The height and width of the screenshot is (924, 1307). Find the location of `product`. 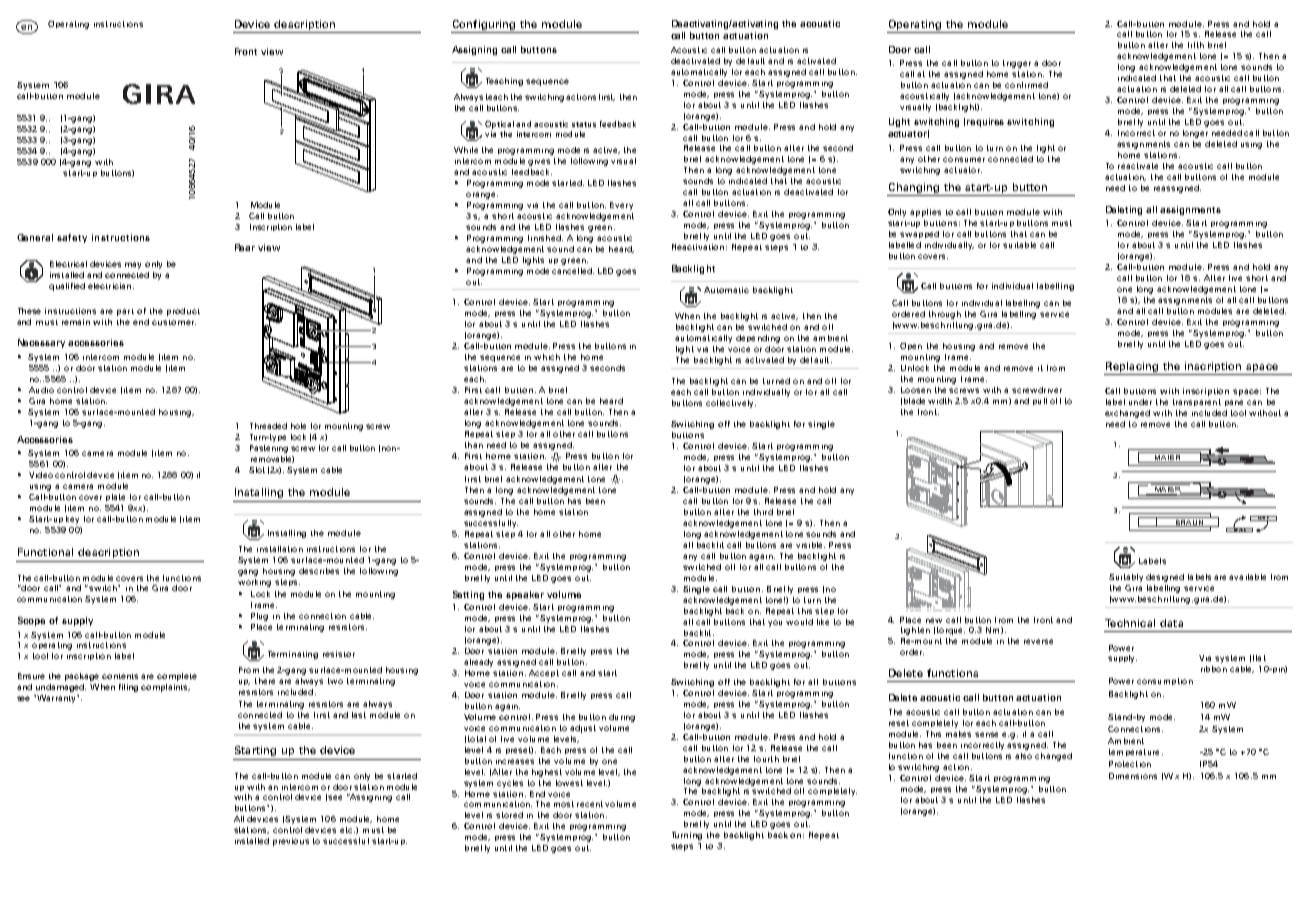

product is located at coordinates (183, 312).
